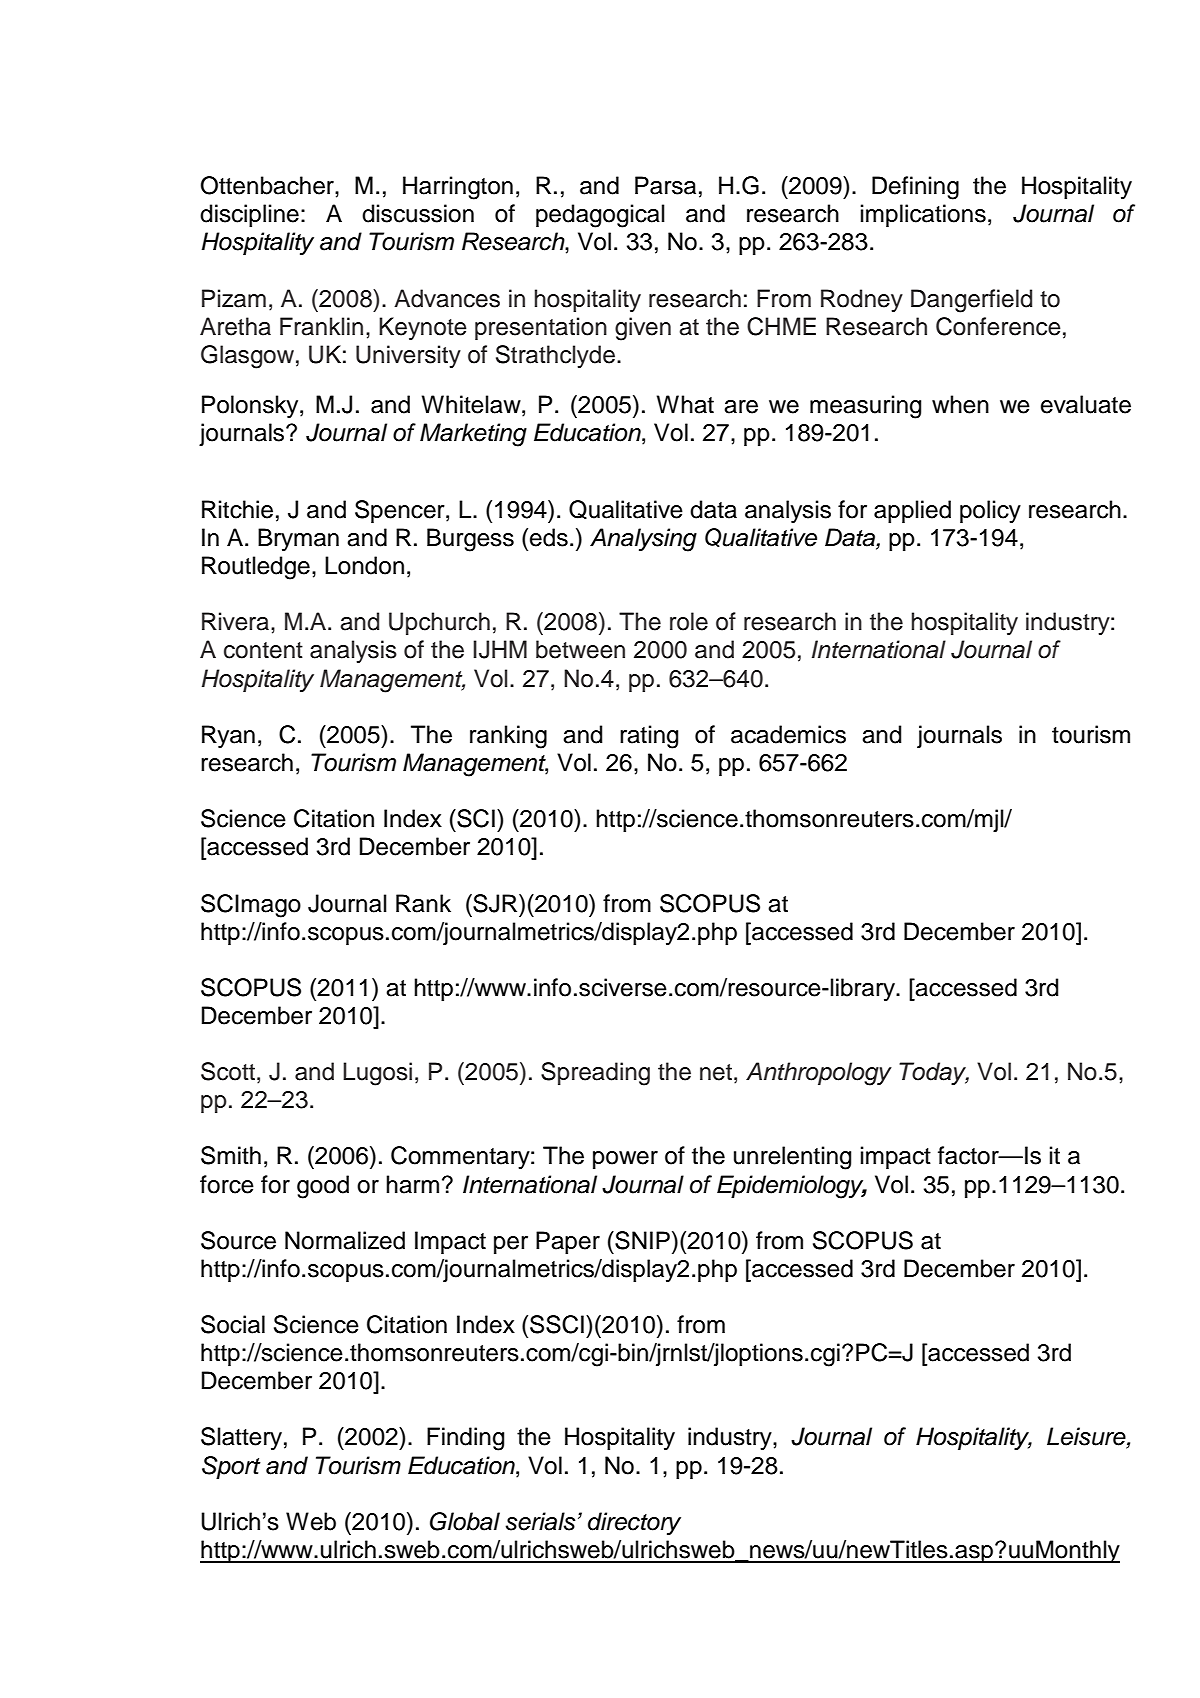  What do you see at coordinates (600, 216) in the screenshot?
I see `pedagogical` at bounding box center [600, 216].
